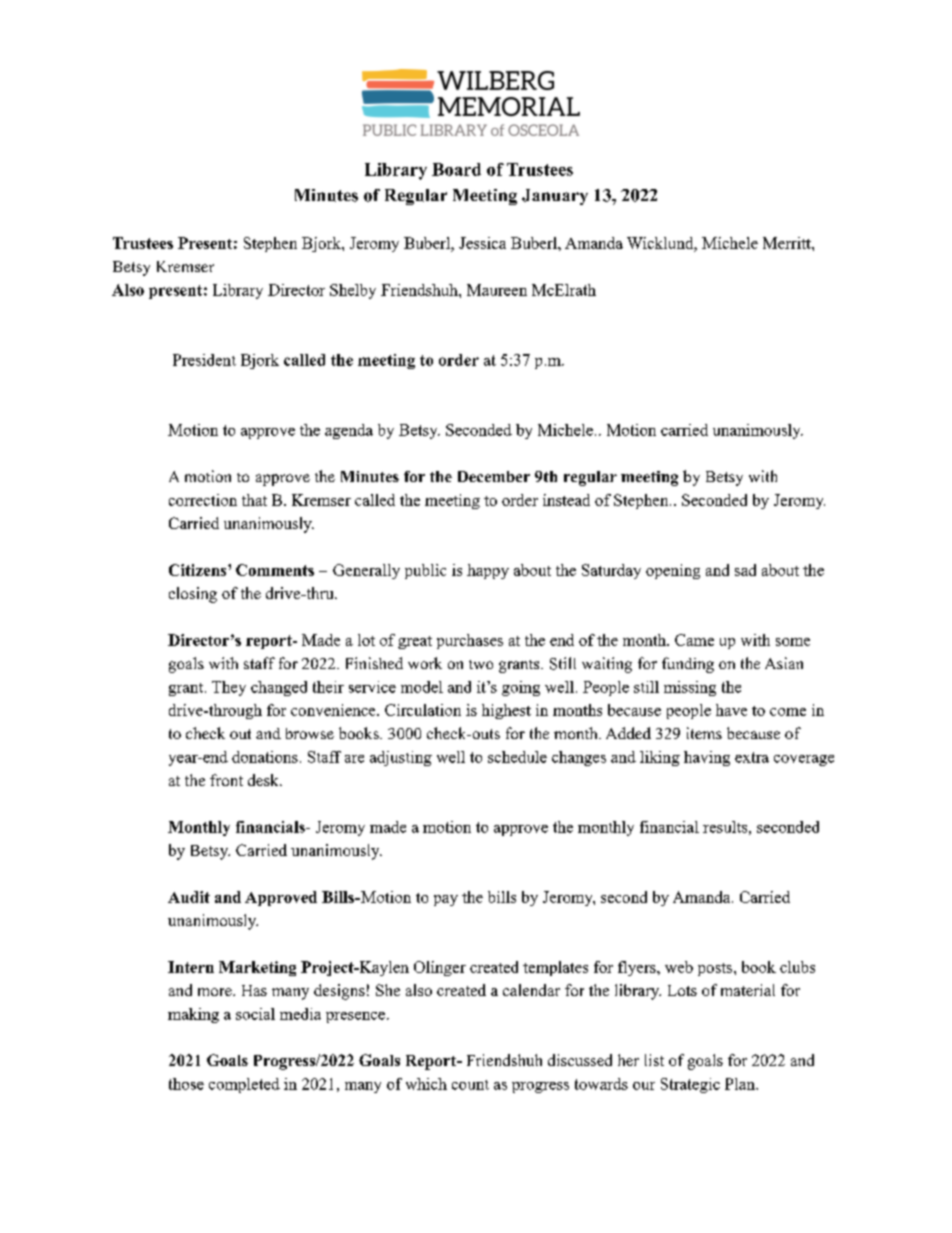 This screenshot has width=952, height=1233. I want to click on having, so click(707, 758).
